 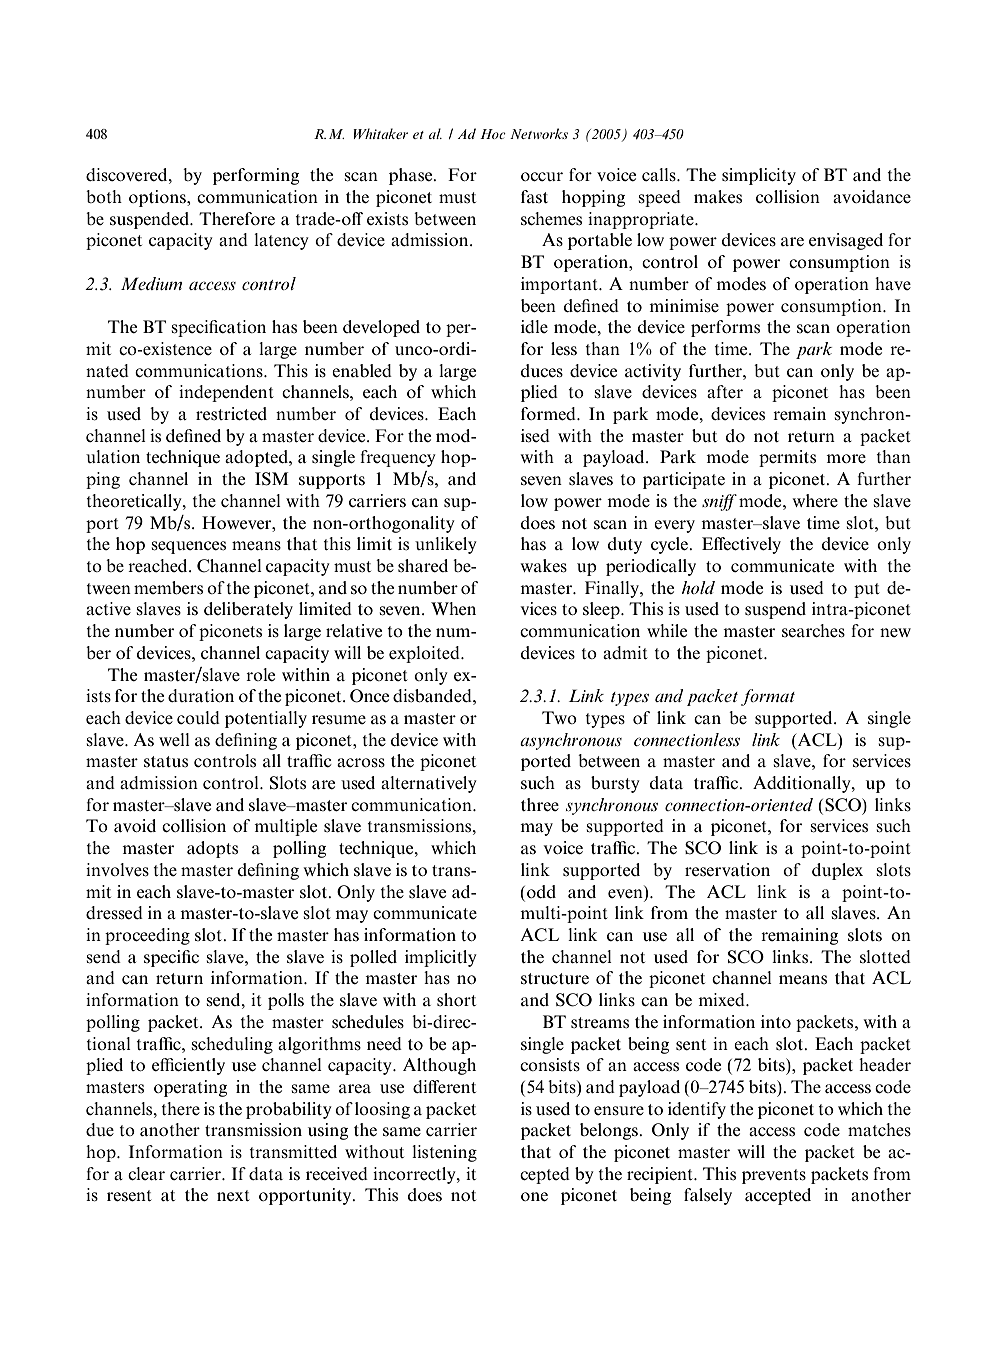 What do you see at coordinates (837, 871) in the document?
I see `duplex` at bounding box center [837, 871].
